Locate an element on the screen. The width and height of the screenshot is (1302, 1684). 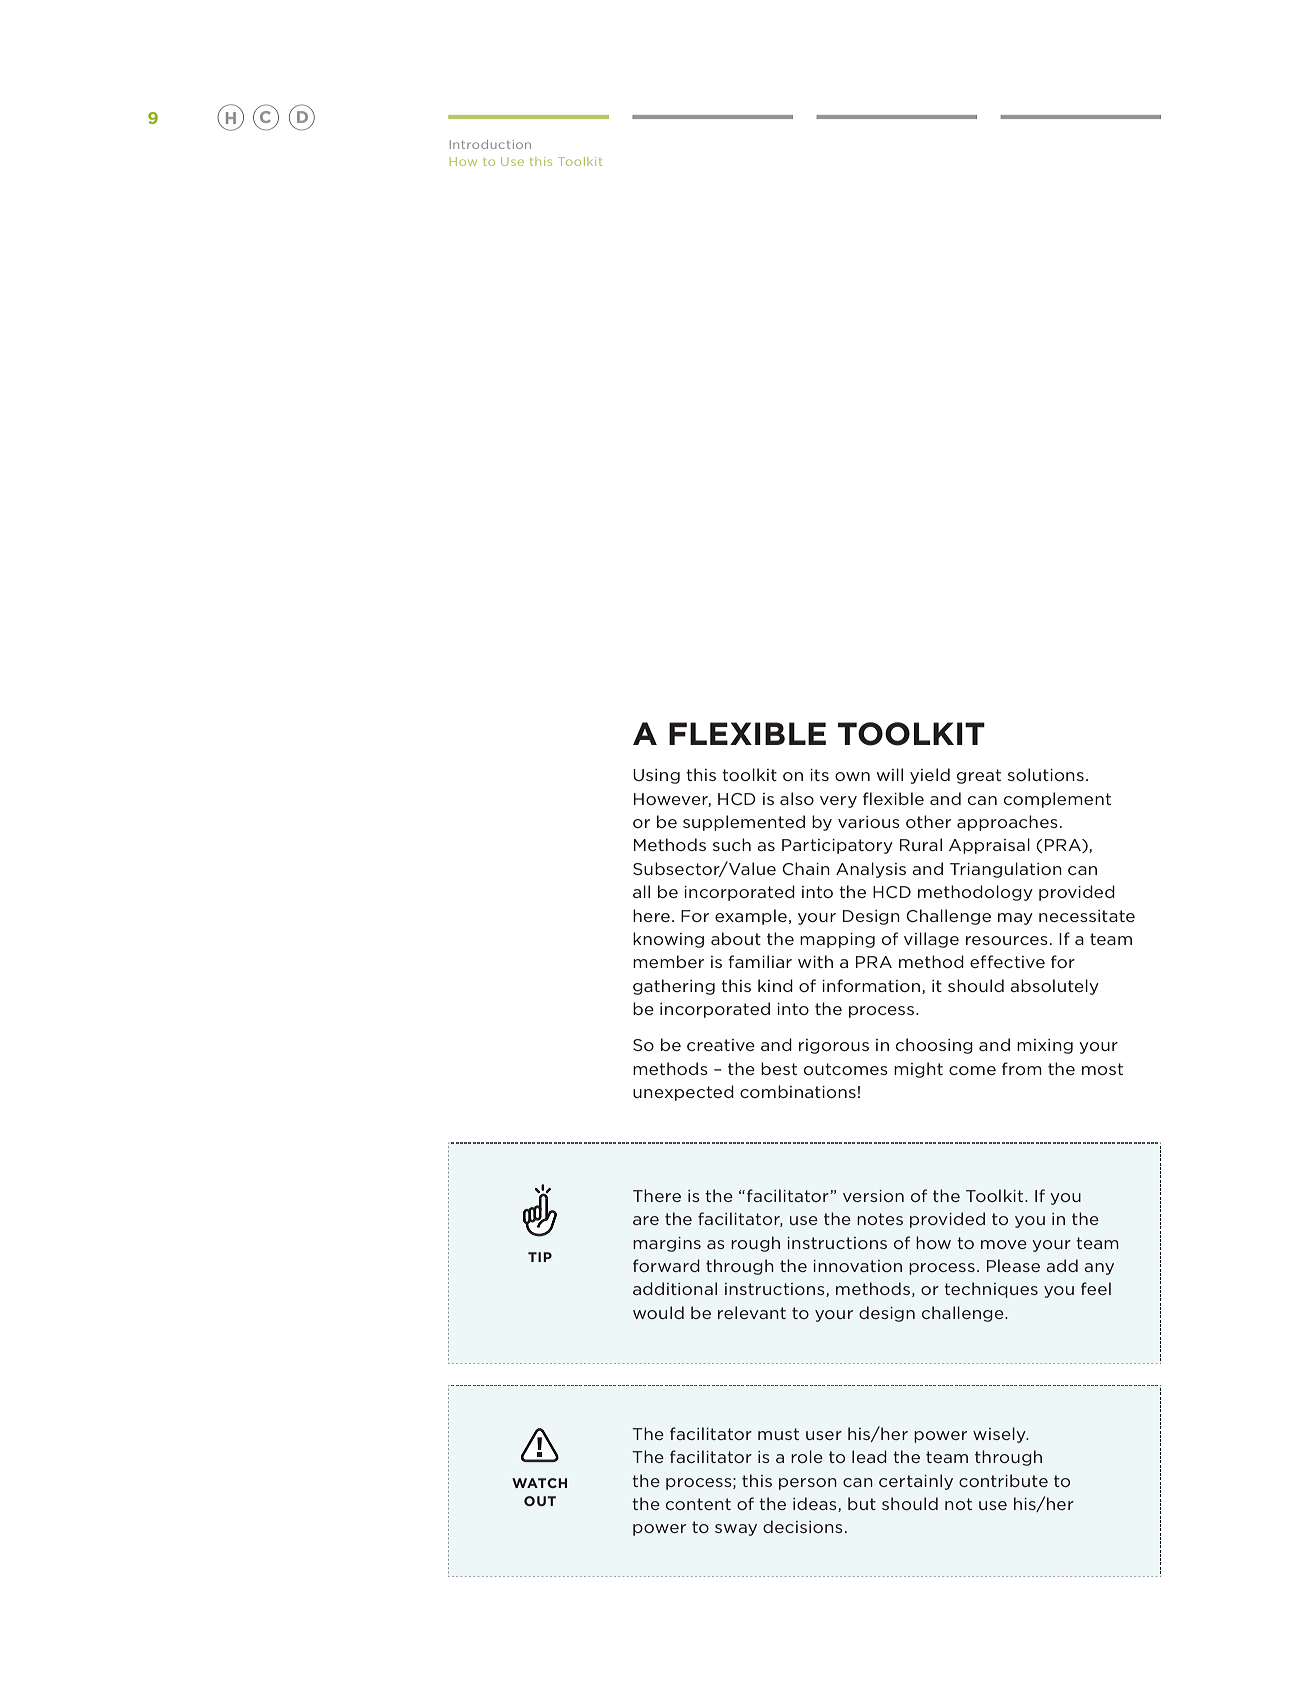
its is located at coordinates (819, 775).
